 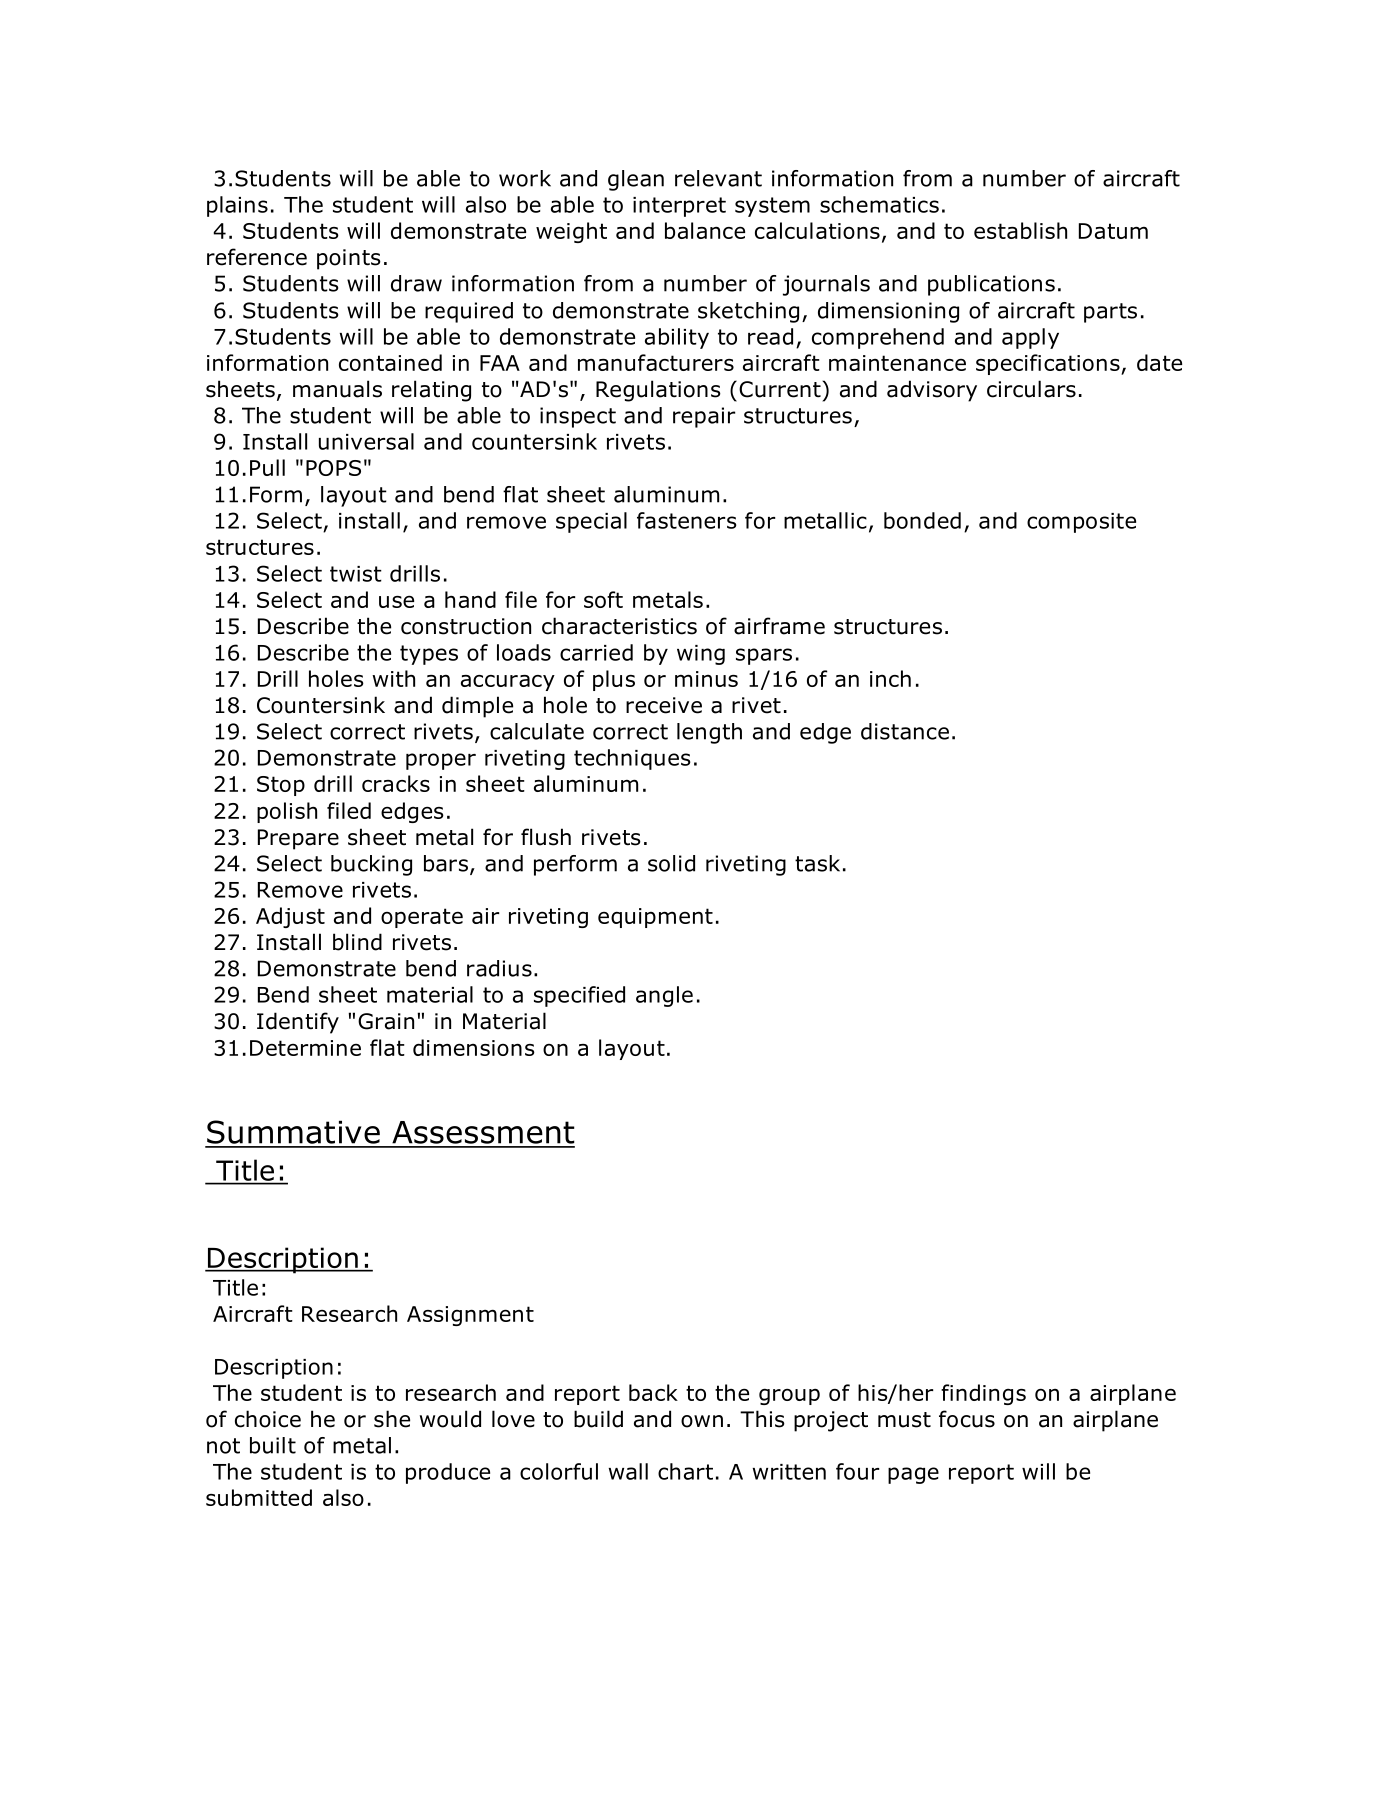 I want to click on use, so click(x=396, y=601).
